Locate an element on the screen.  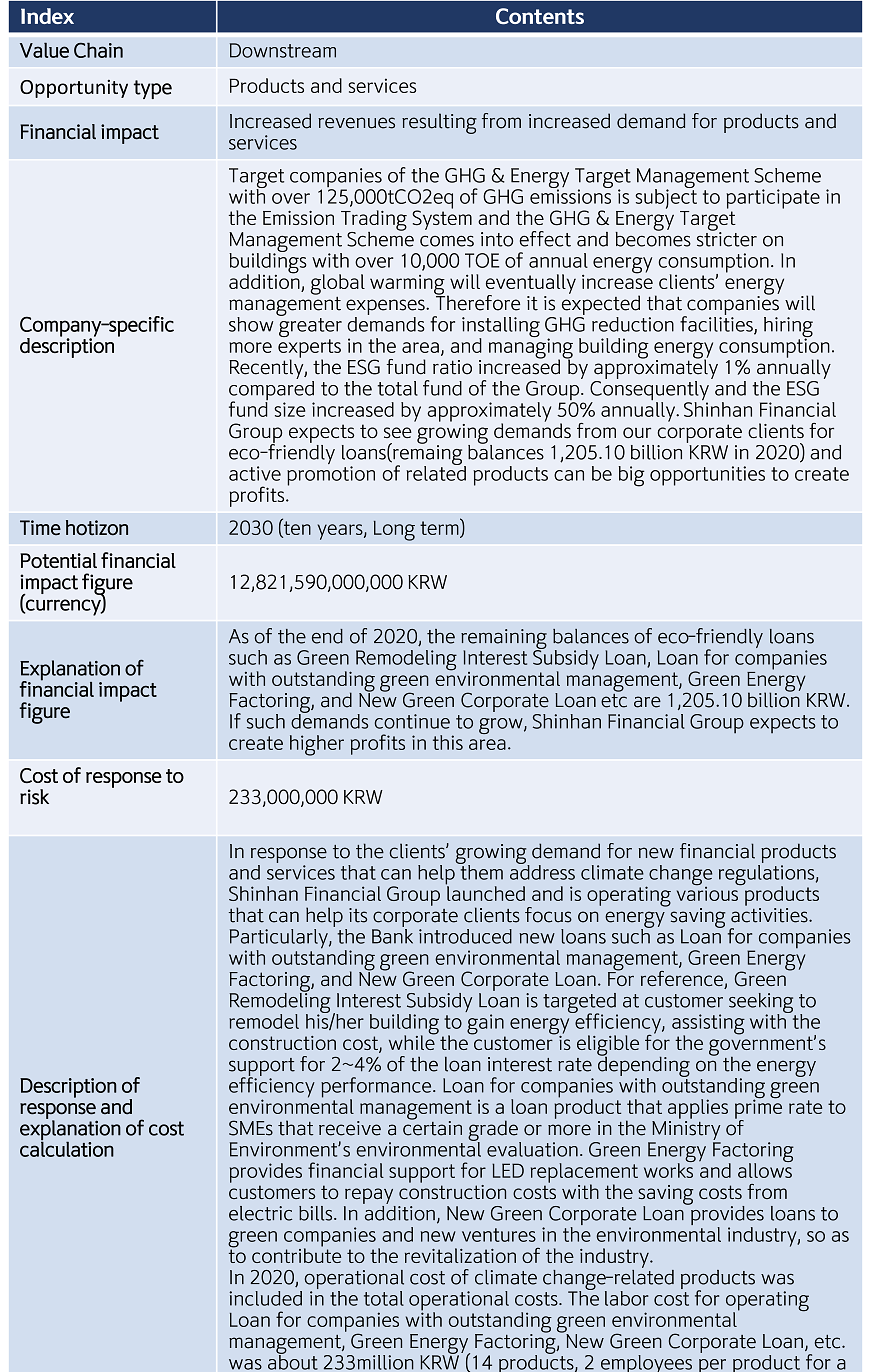
Bank is located at coordinates (392, 936).
